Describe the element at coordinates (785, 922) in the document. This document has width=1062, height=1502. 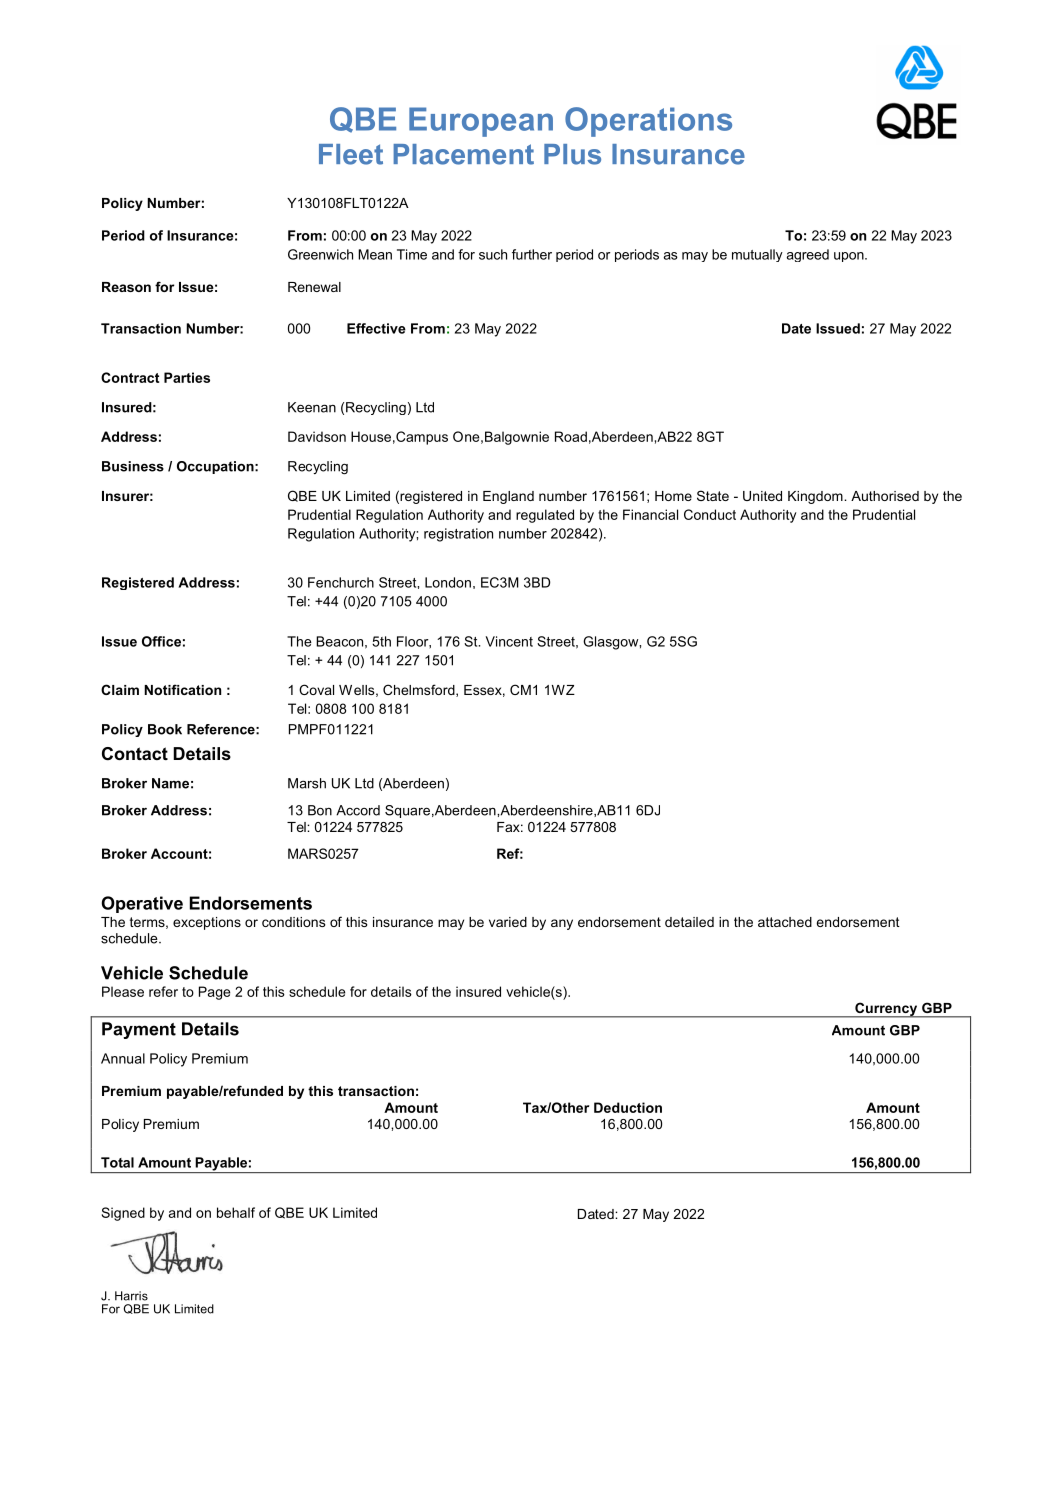
I see `attached` at that location.
